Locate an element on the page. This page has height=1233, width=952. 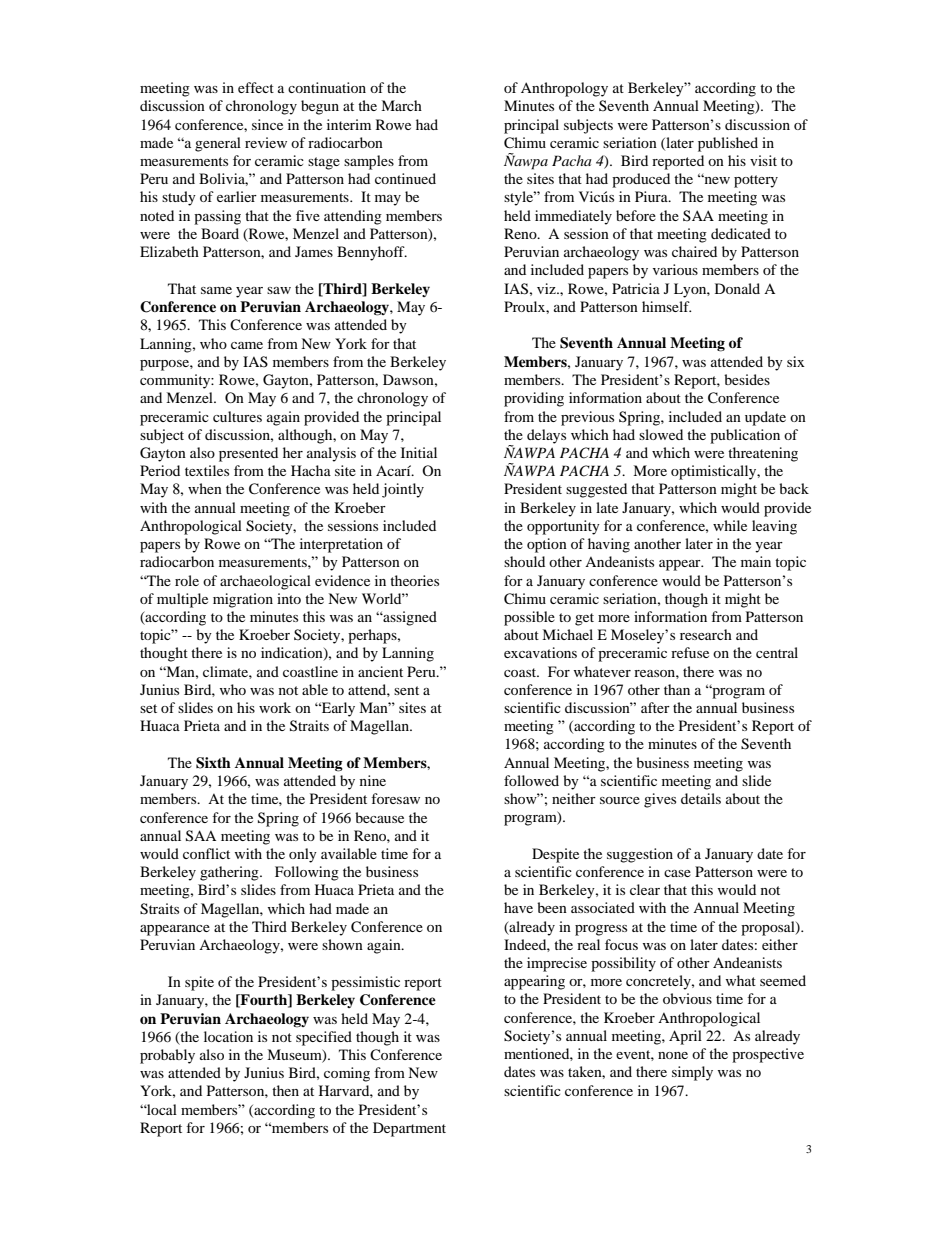
details is located at coordinates (701, 798).
